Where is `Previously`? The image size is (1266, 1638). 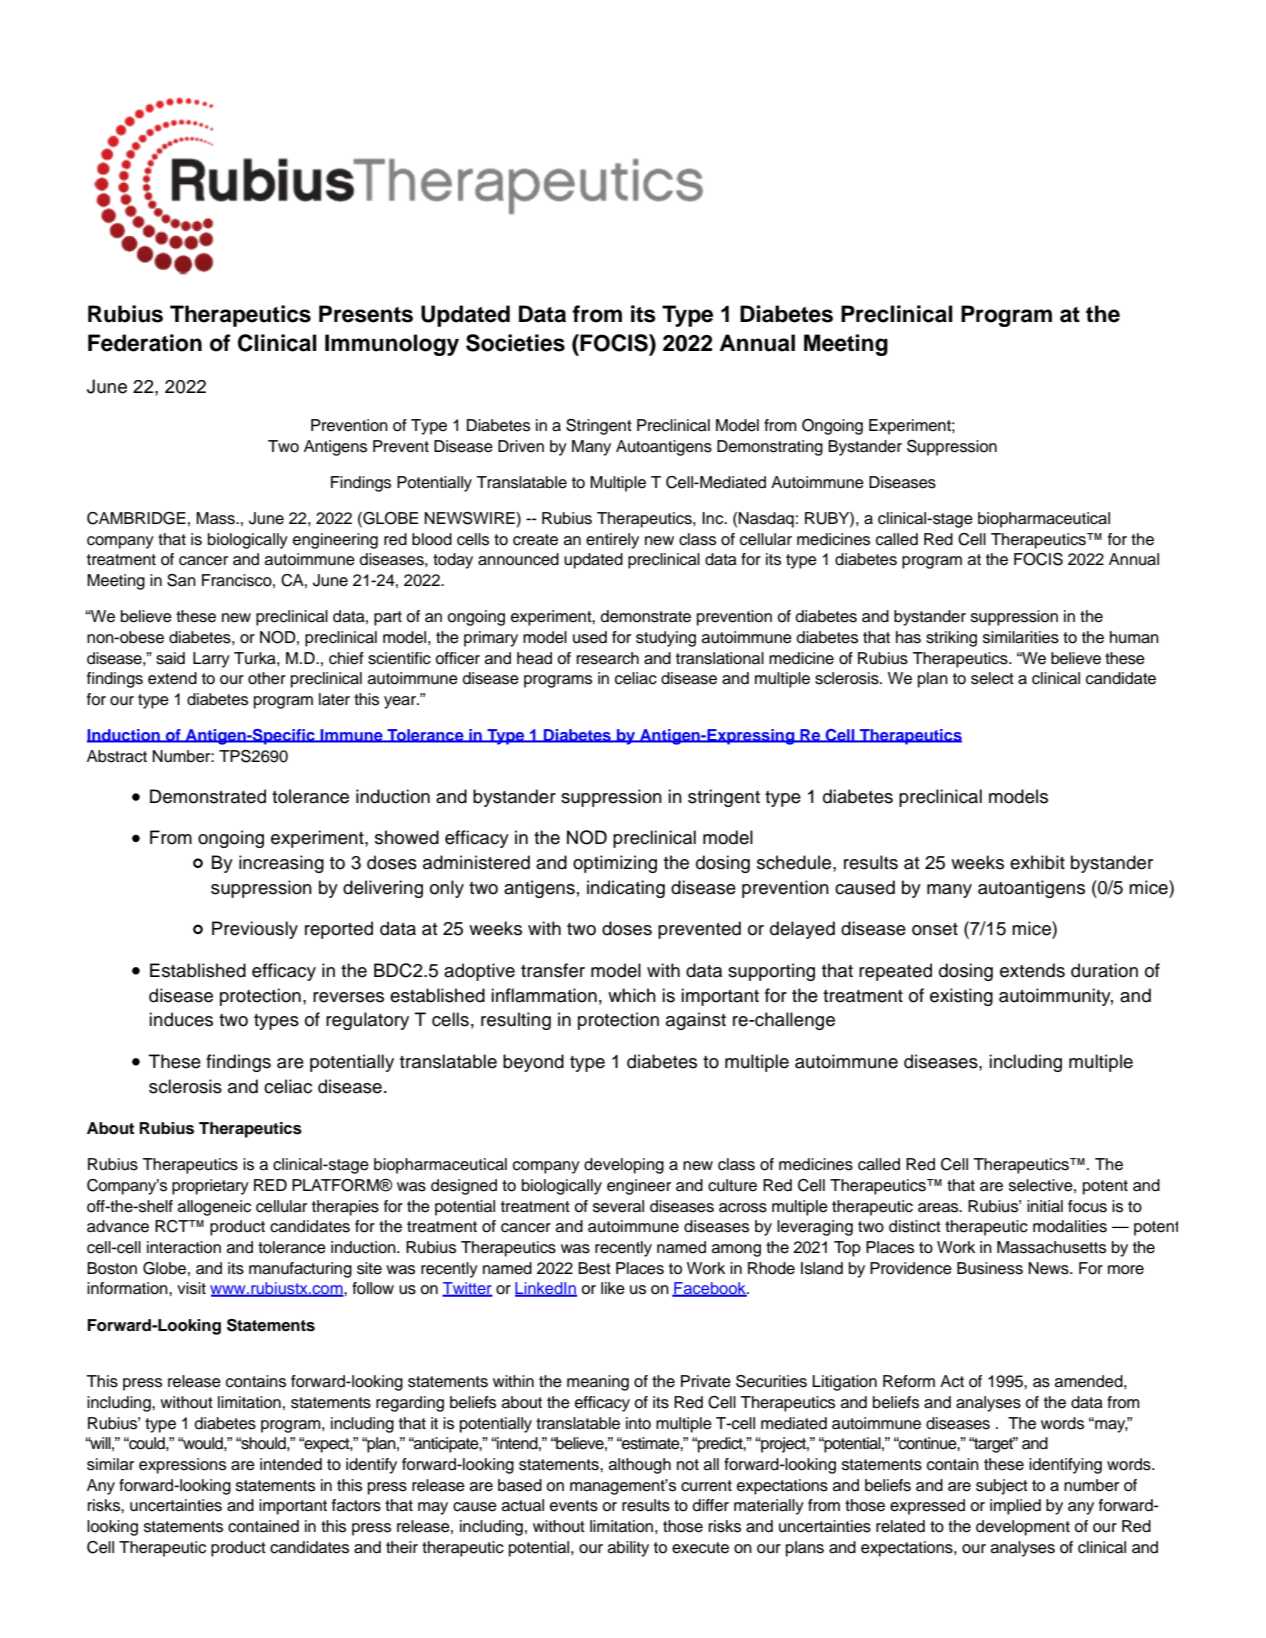 Previously is located at coordinates (255, 930).
